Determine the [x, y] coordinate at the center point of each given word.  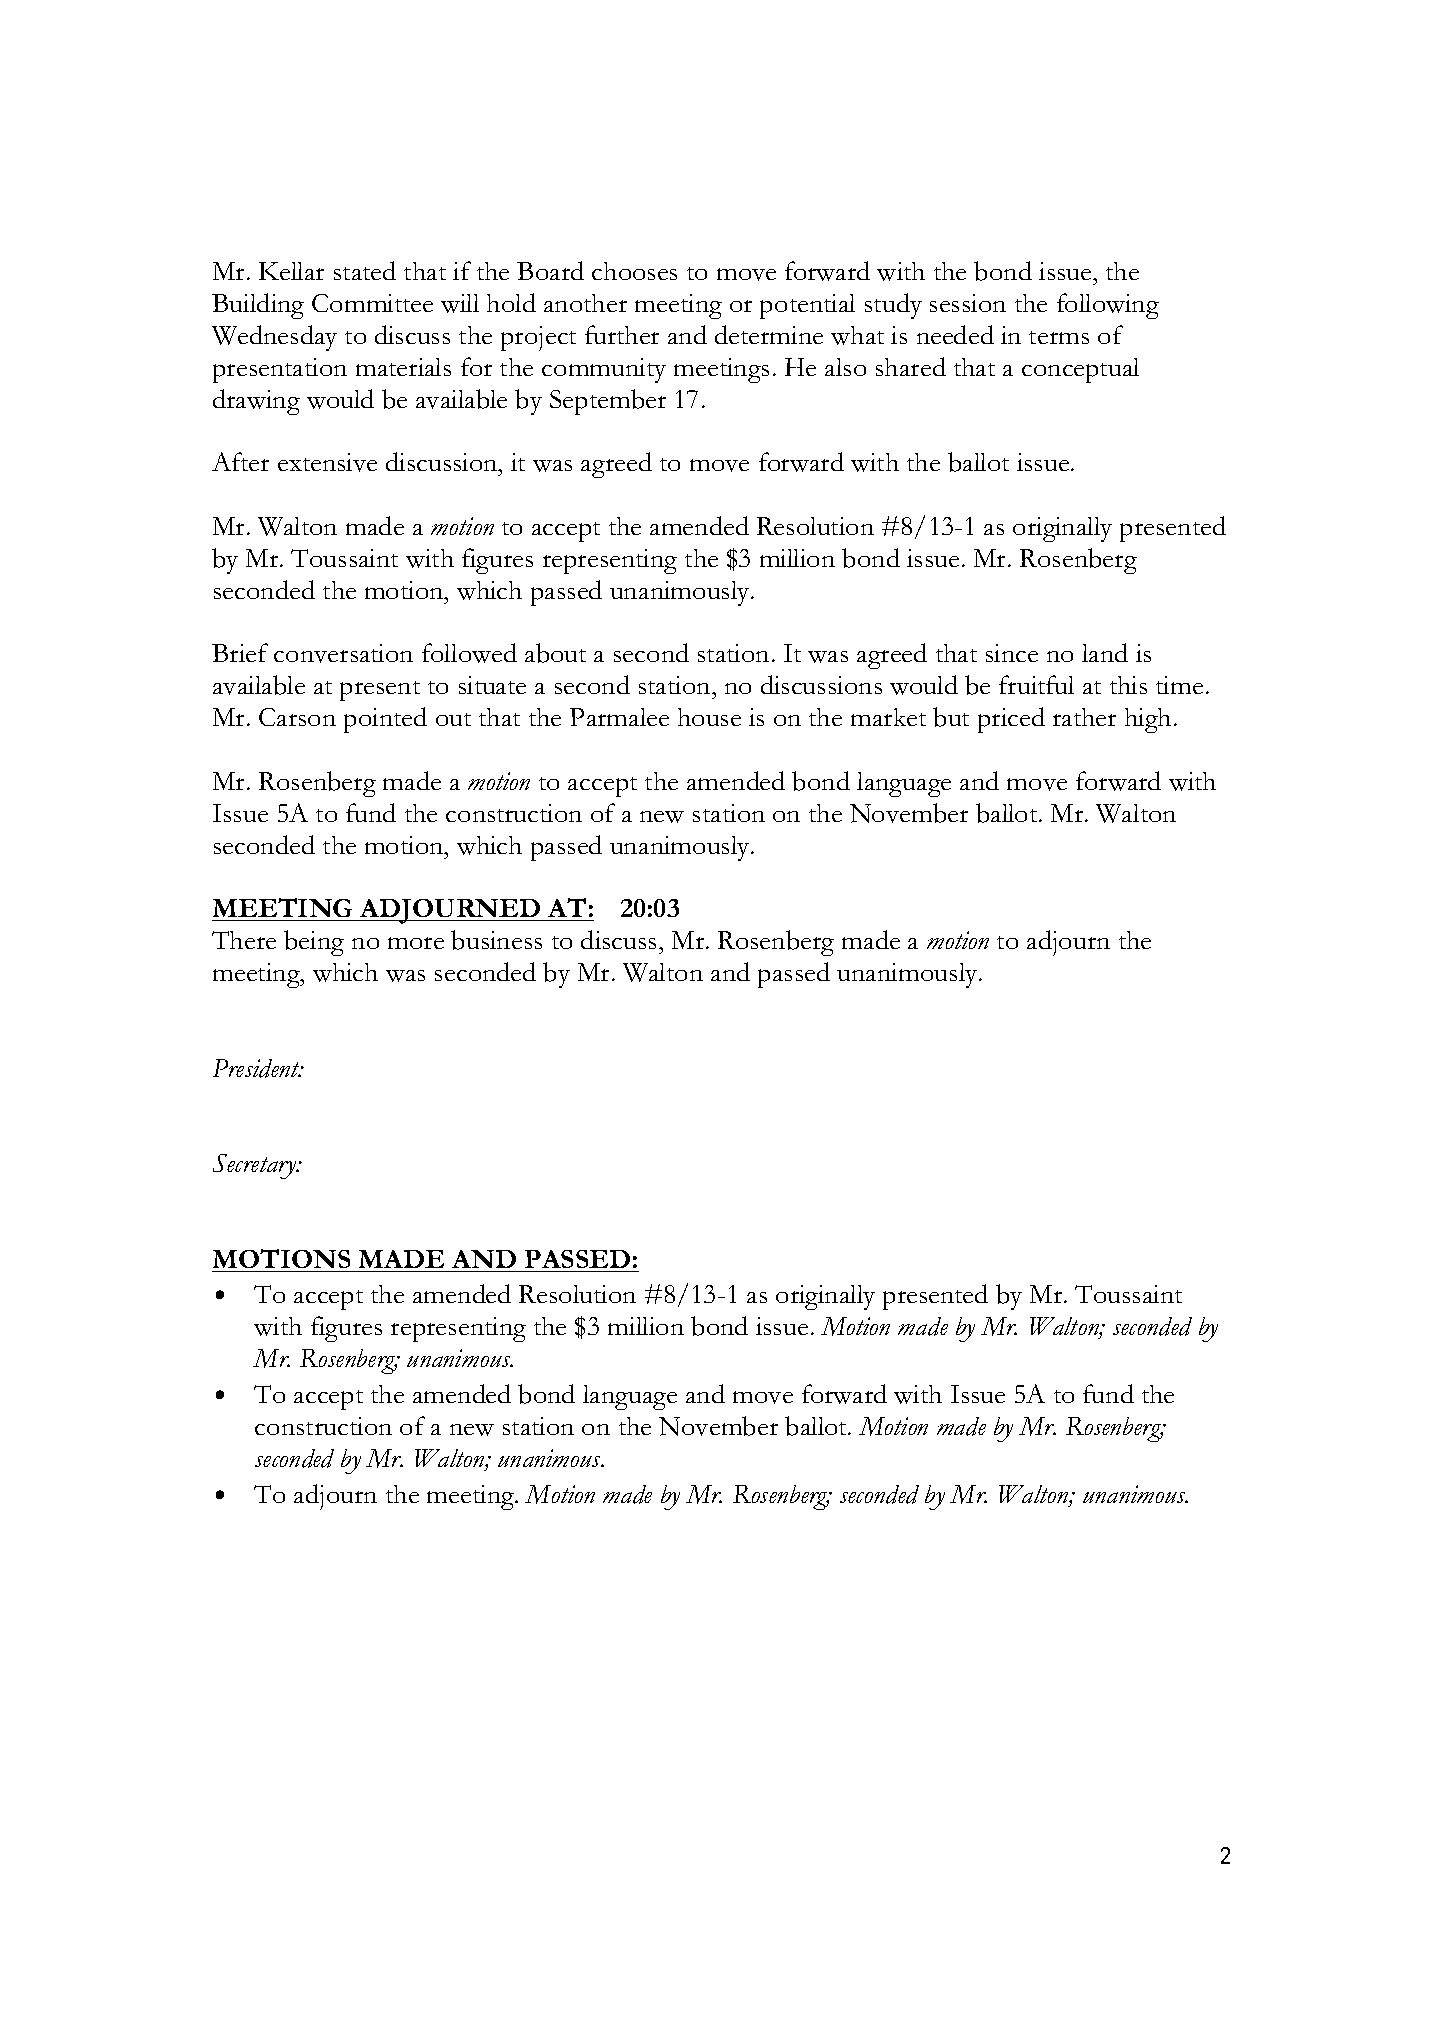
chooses [634, 271]
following [1108, 306]
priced [1011, 720]
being [314, 943]
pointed [385, 720]
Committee [372, 303]
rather [1084, 717]
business [496, 940]
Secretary [256, 1166]
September [608, 402]
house [709, 717]
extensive [327, 462]
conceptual [1080, 370]
